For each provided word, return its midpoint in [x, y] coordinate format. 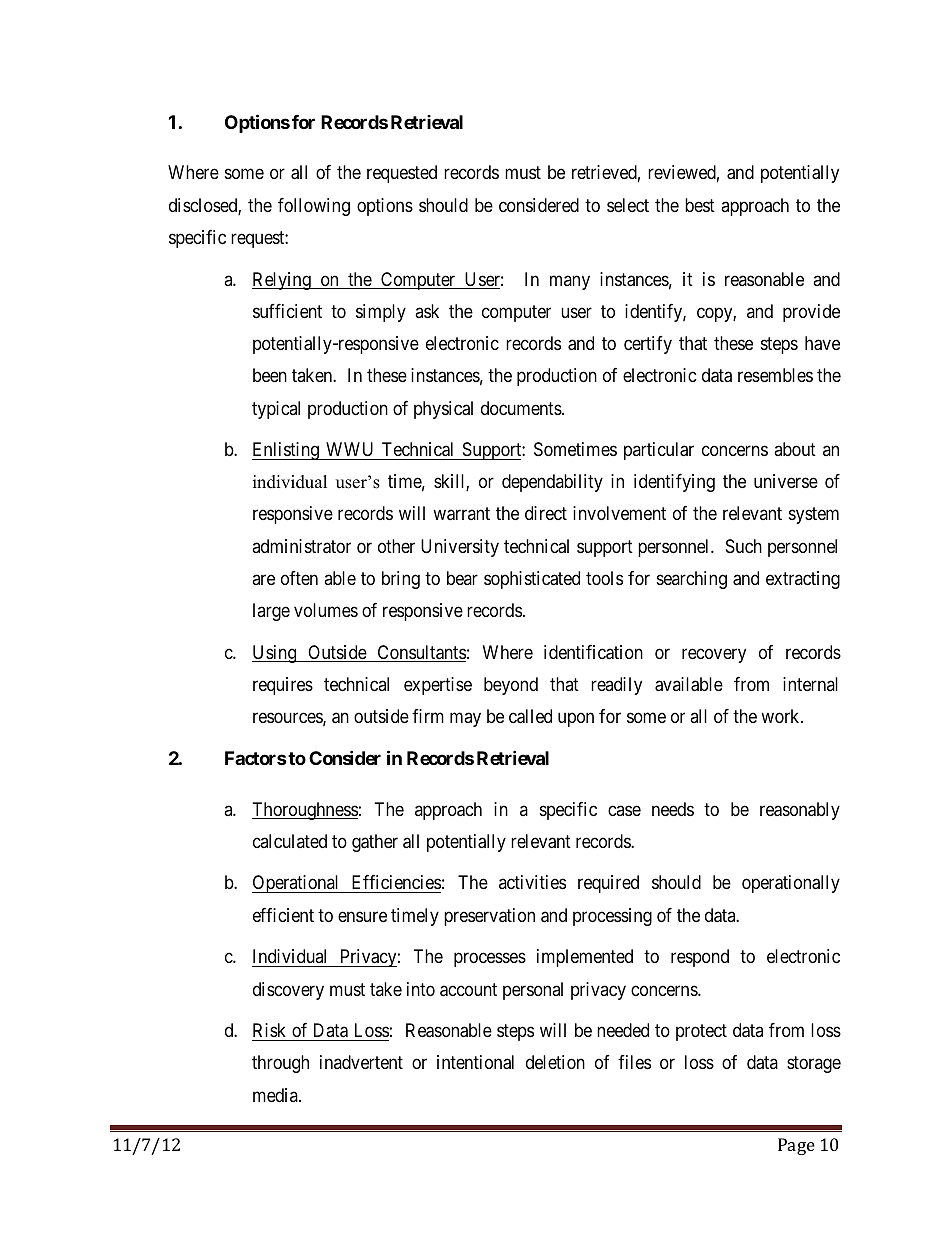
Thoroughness [305, 811]
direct [546, 513]
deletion [555, 1062]
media [276, 1095]
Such [744, 546]
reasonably [800, 811]
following [314, 207]
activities [532, 882]
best [700, 205]
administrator [301, 546]
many [570, 282]
